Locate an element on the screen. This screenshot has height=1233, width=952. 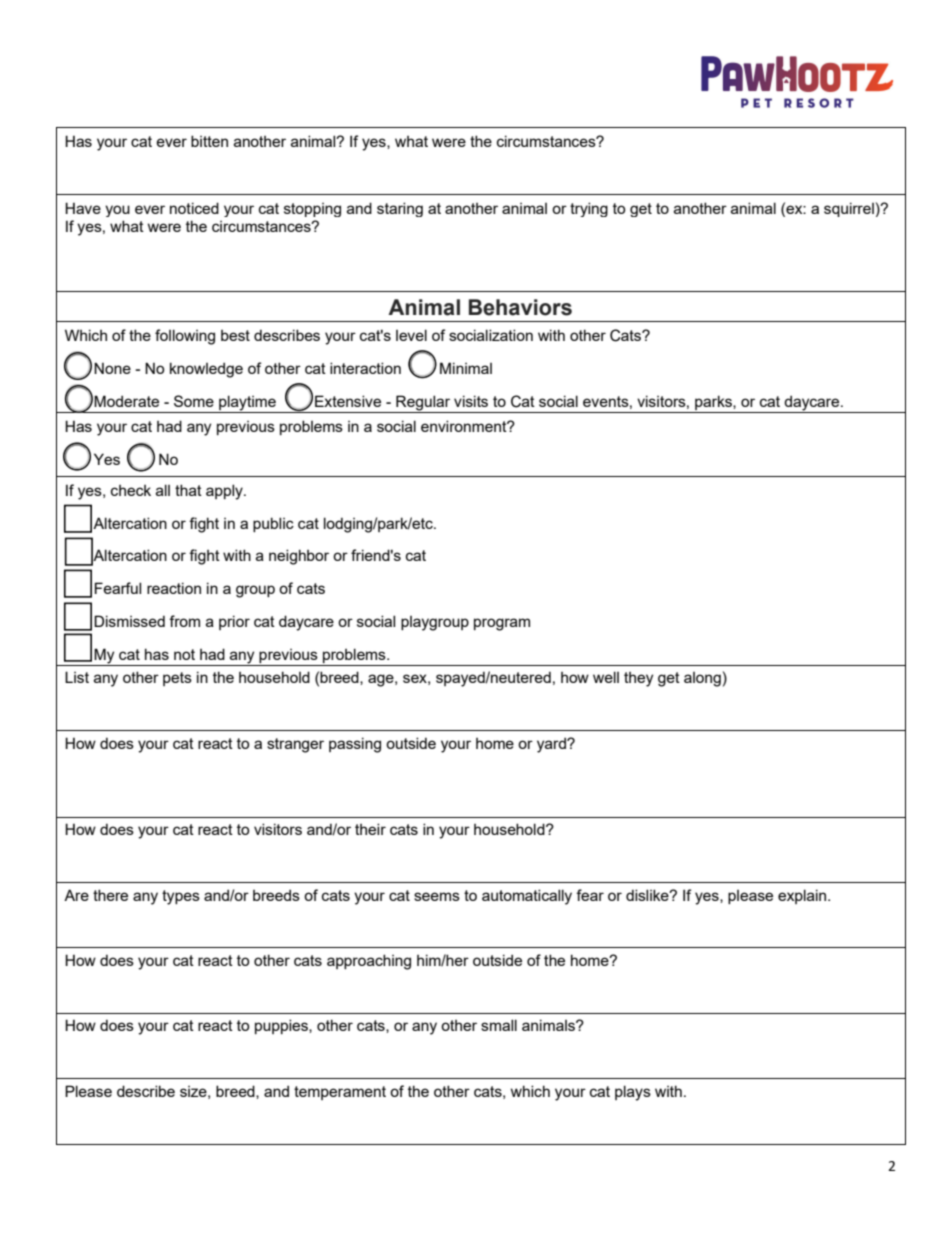
small is located at coordinates (499, 1025).
